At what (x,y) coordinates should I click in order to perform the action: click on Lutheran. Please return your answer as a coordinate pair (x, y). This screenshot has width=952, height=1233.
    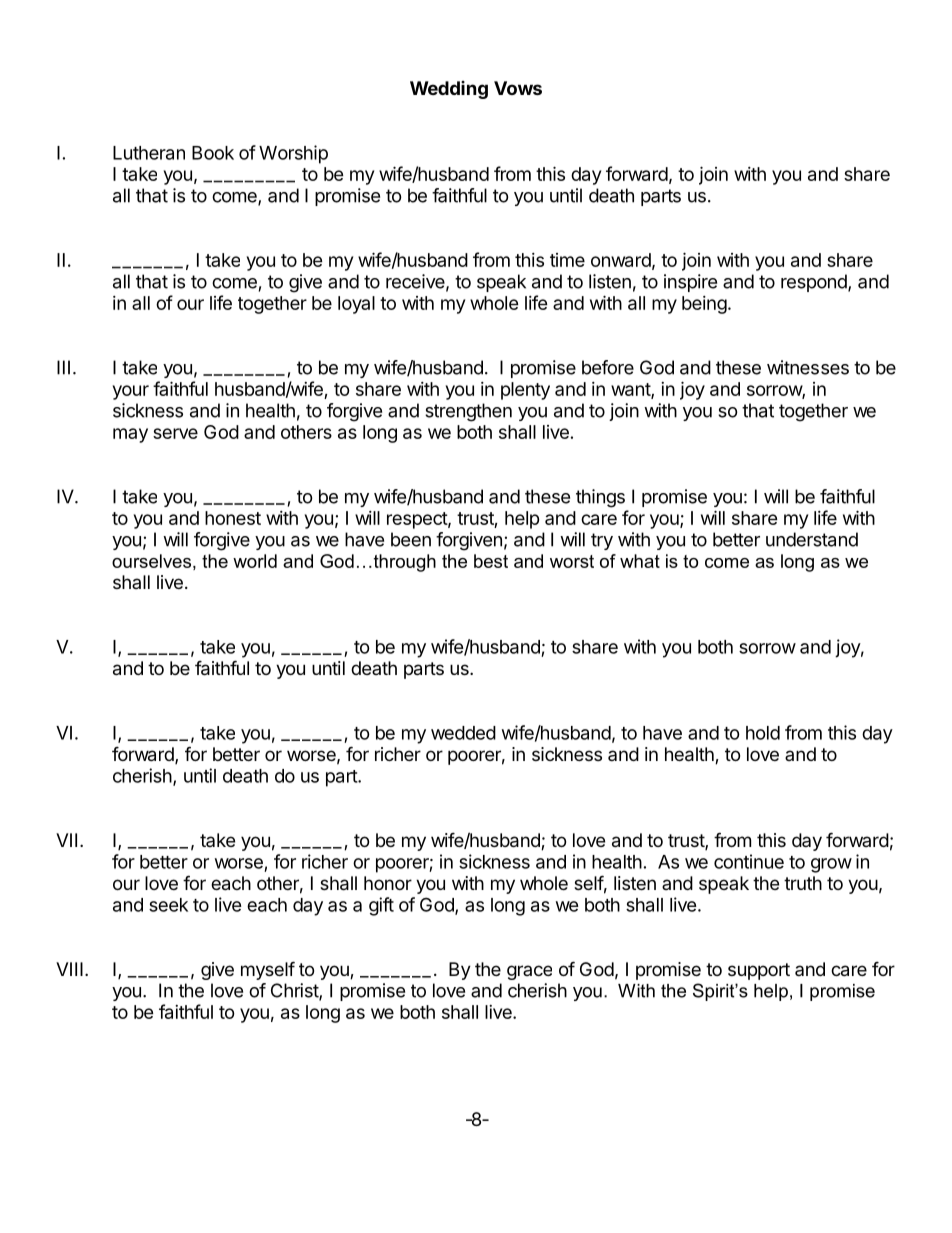
    Looking at the image, I should click on (149, 153).
